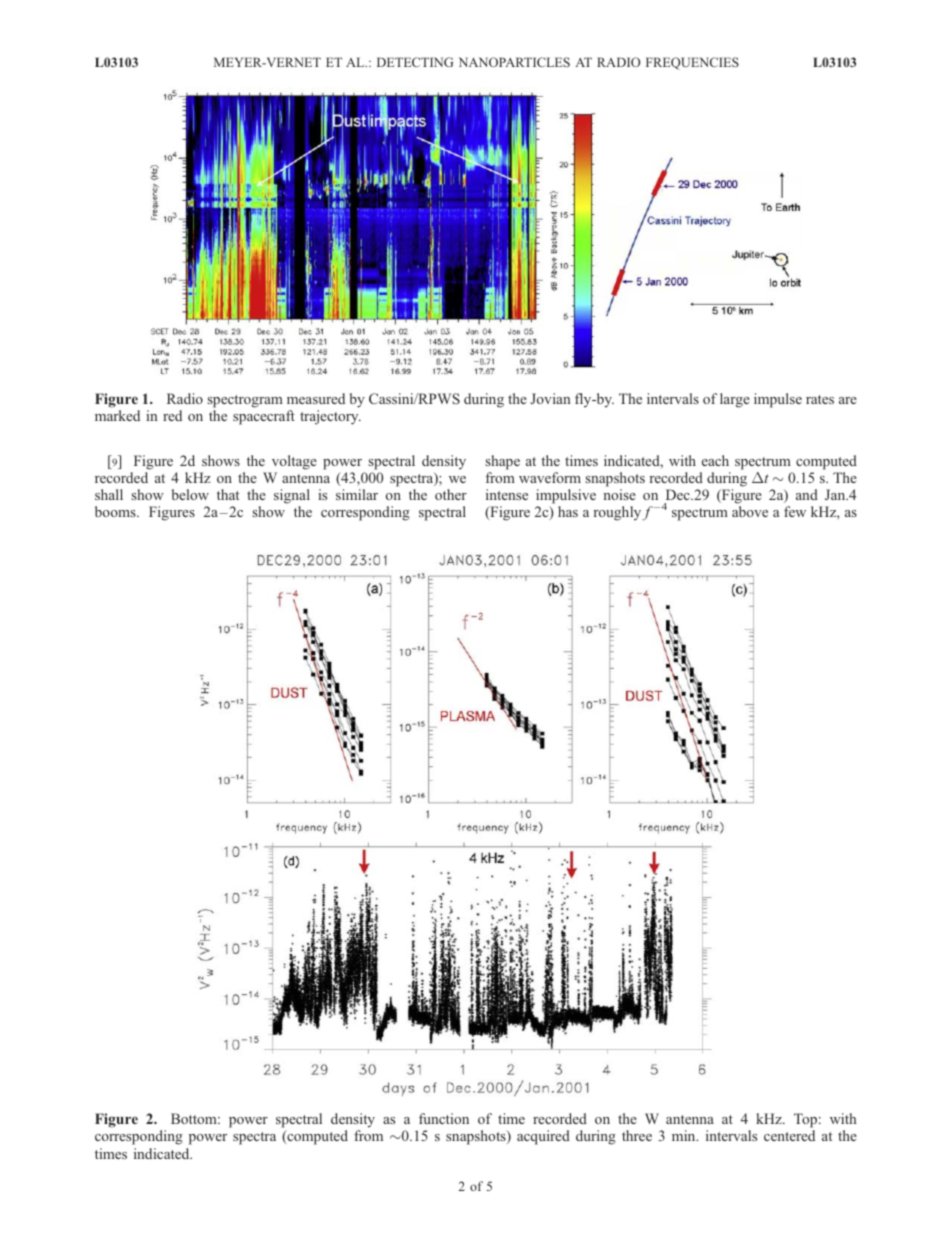  I want to click on DETECTING, so click(415, 62).
